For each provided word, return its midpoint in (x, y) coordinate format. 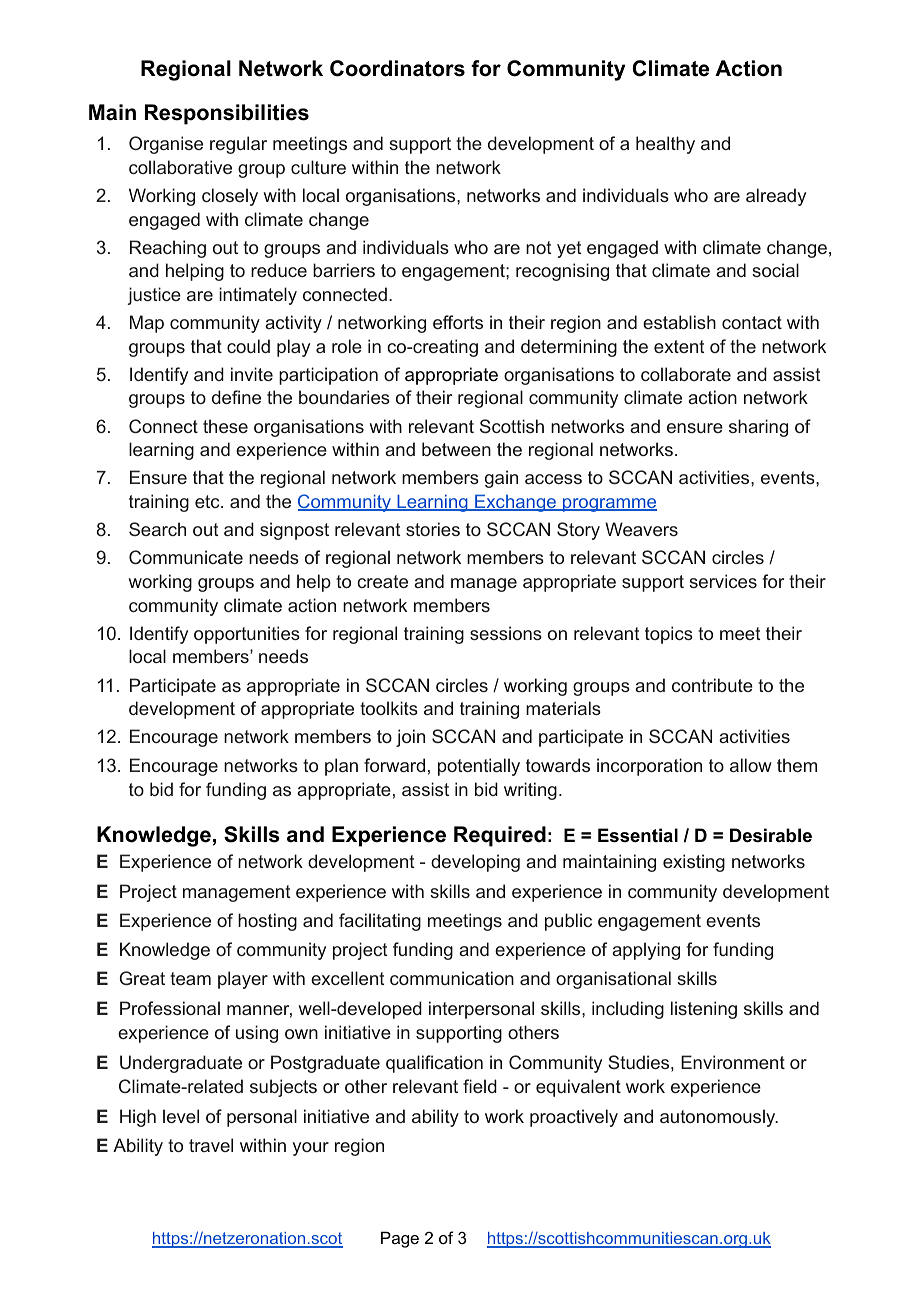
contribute (712, 685)
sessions (506, 633)
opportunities (247, 635)
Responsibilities (227, 114)
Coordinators (397, 68)
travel (211, 1145)
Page (400, 1239)
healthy (665, 145)
